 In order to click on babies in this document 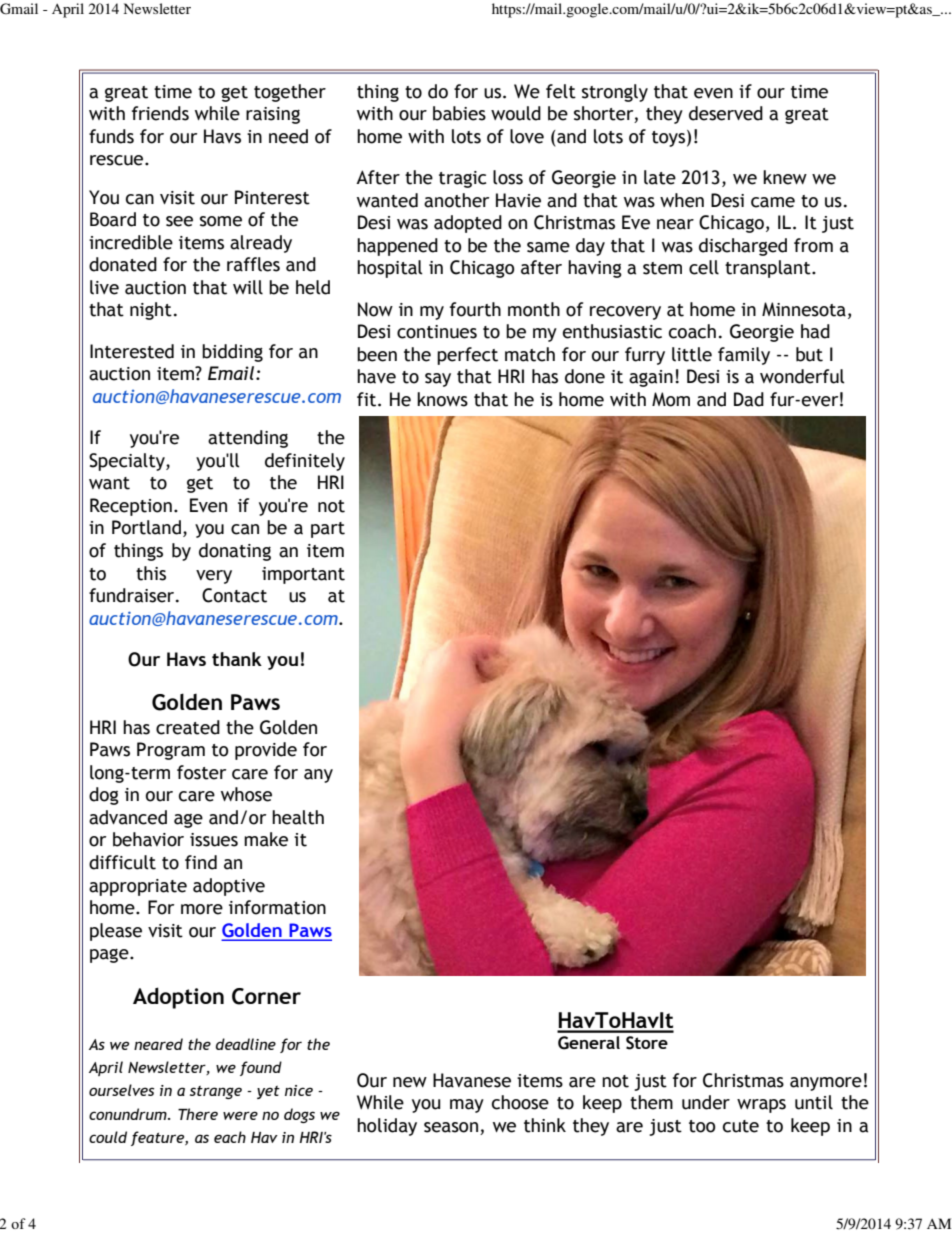, I will do `click(459, 113)`.
